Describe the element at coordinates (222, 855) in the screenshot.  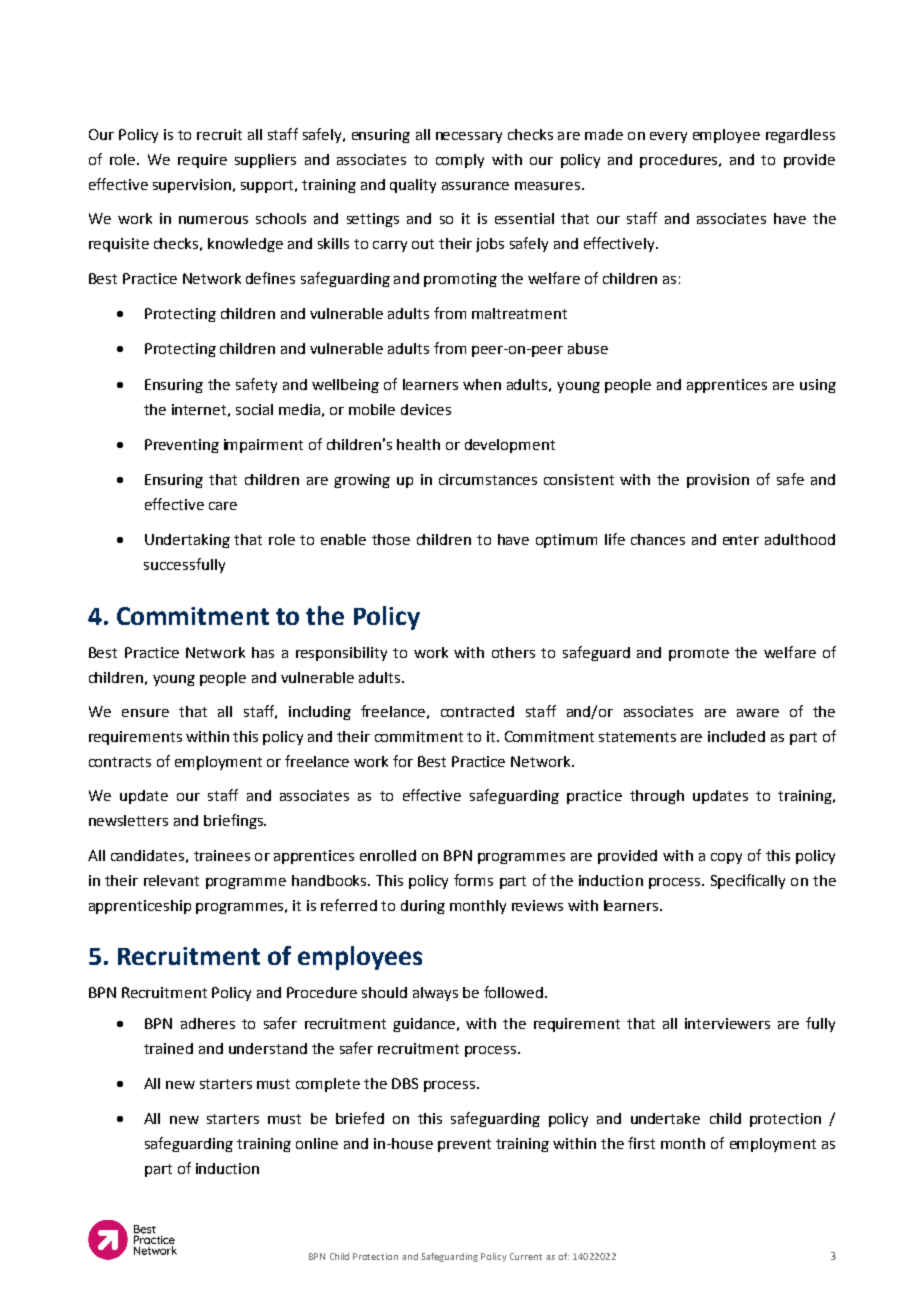
I see `trainees` at that location.
